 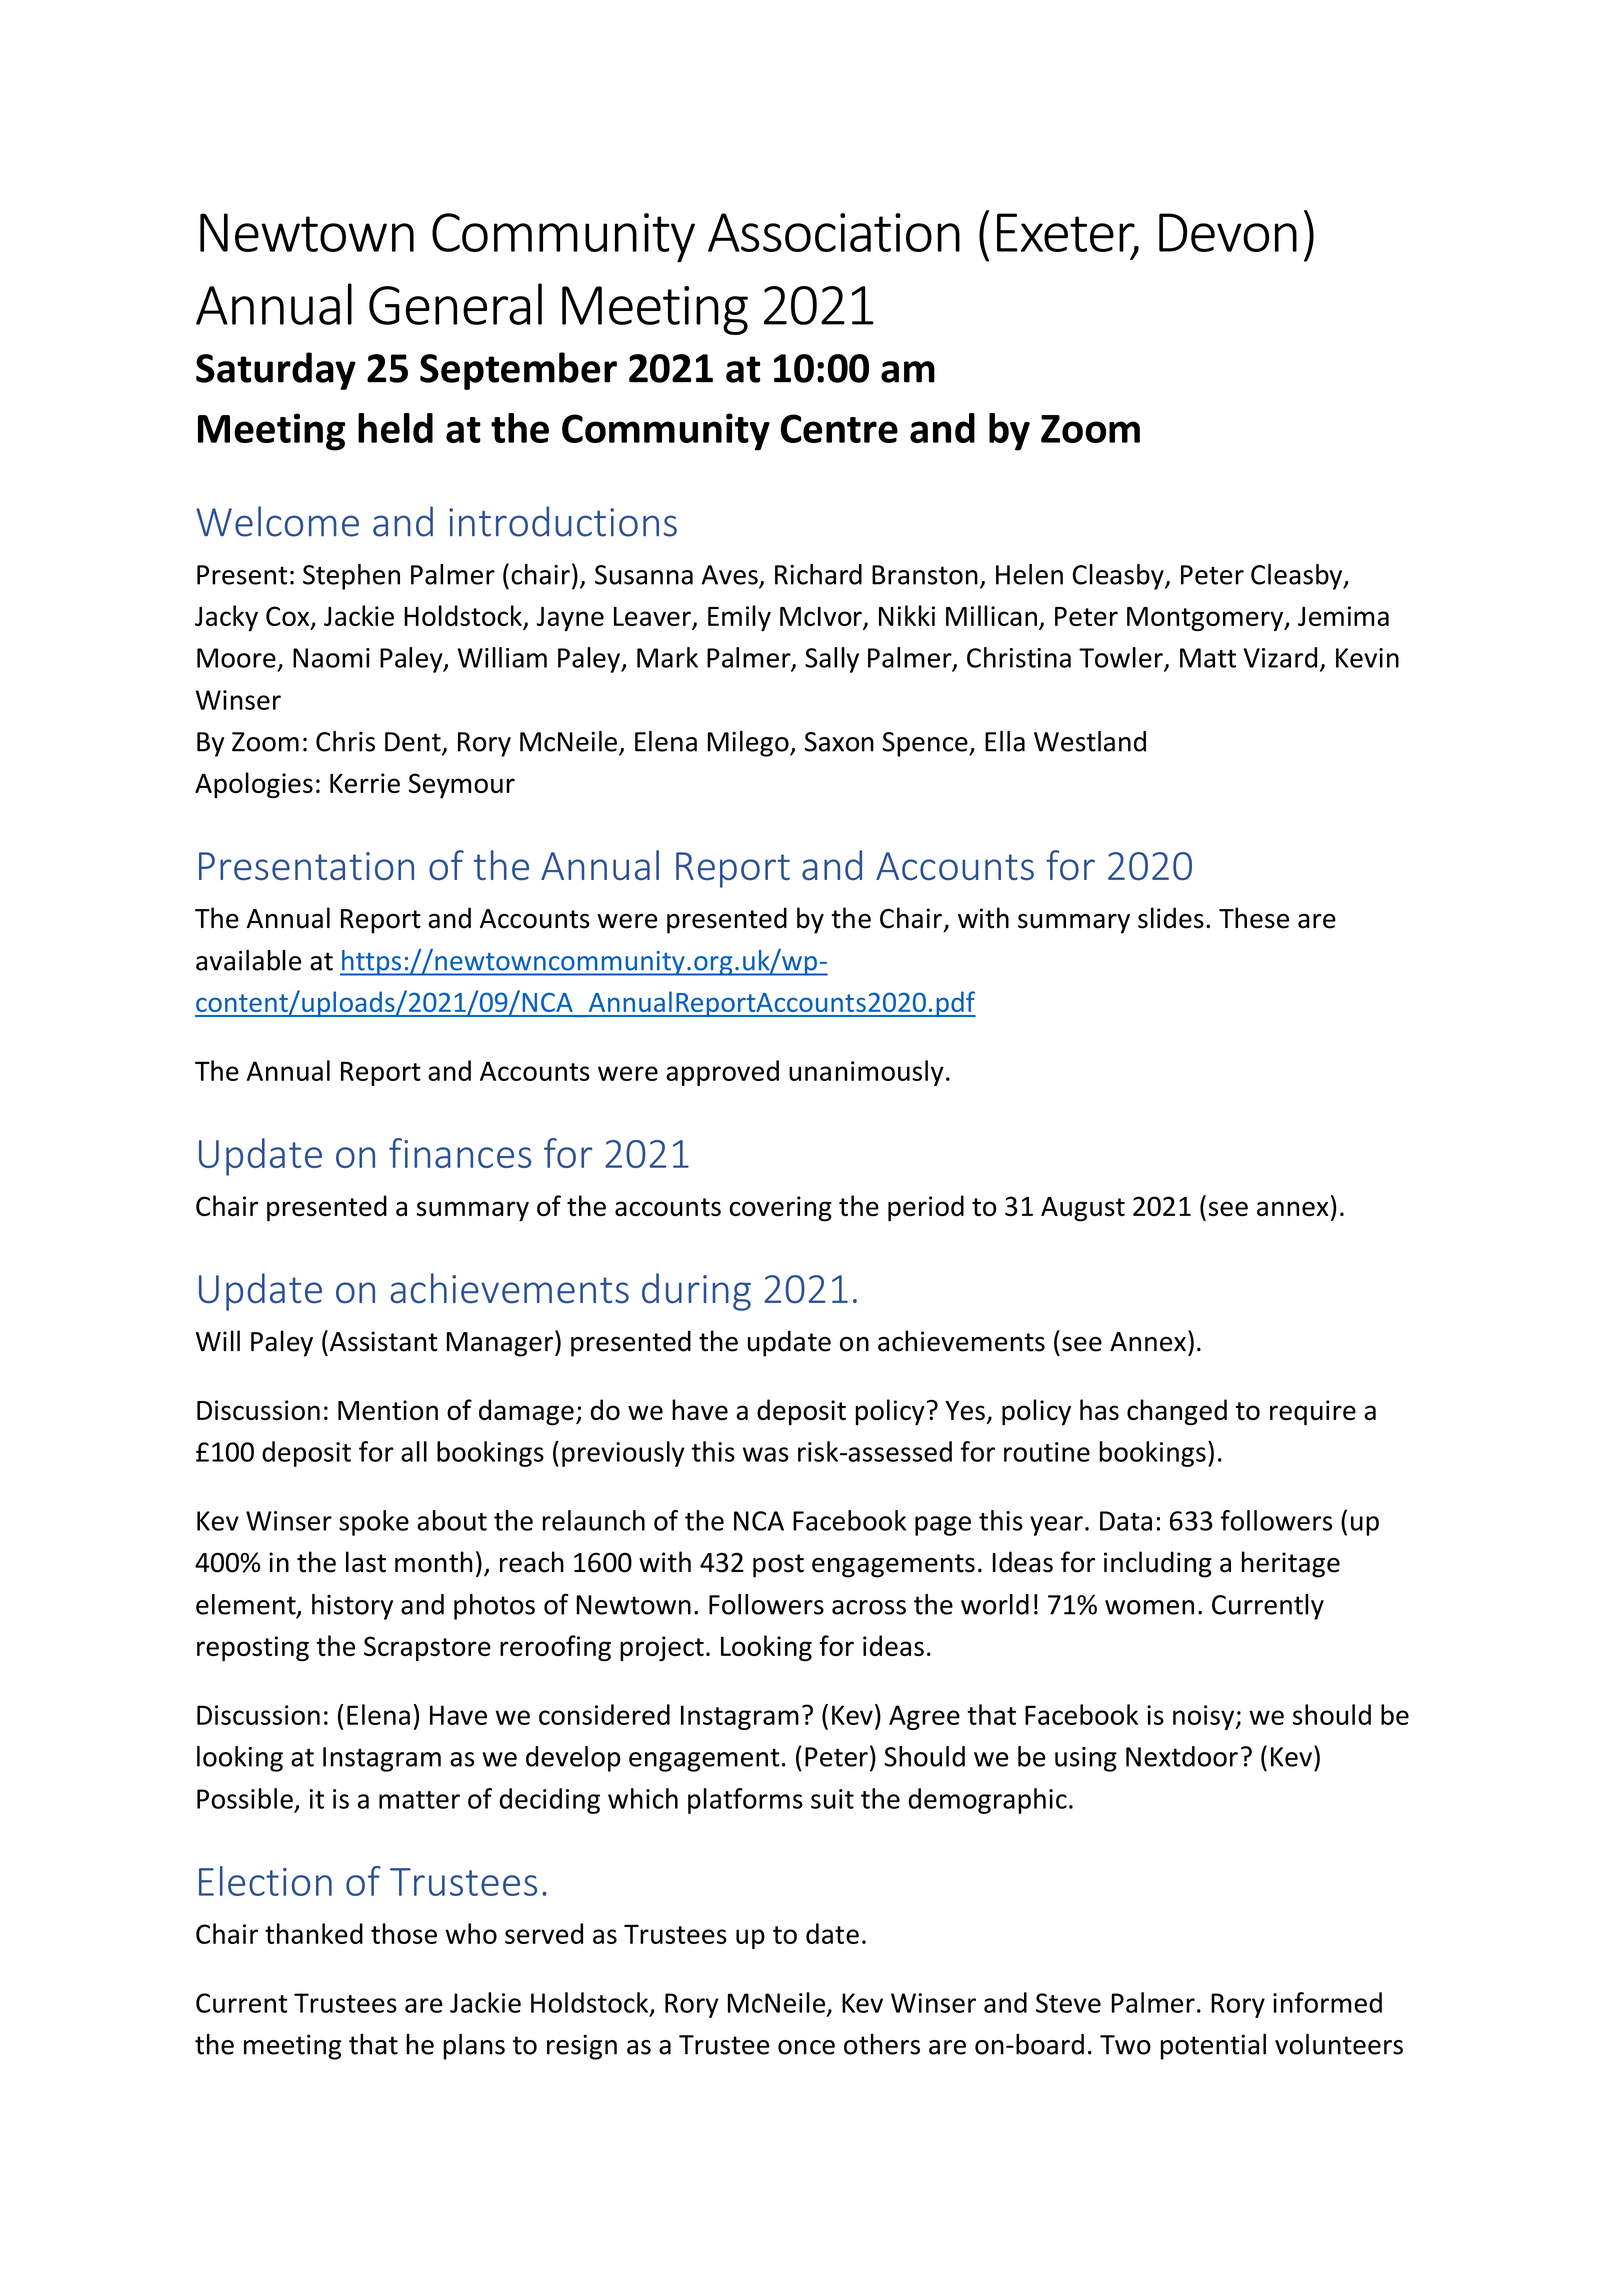 I want to click on those, so click(x=404, y=1933).
